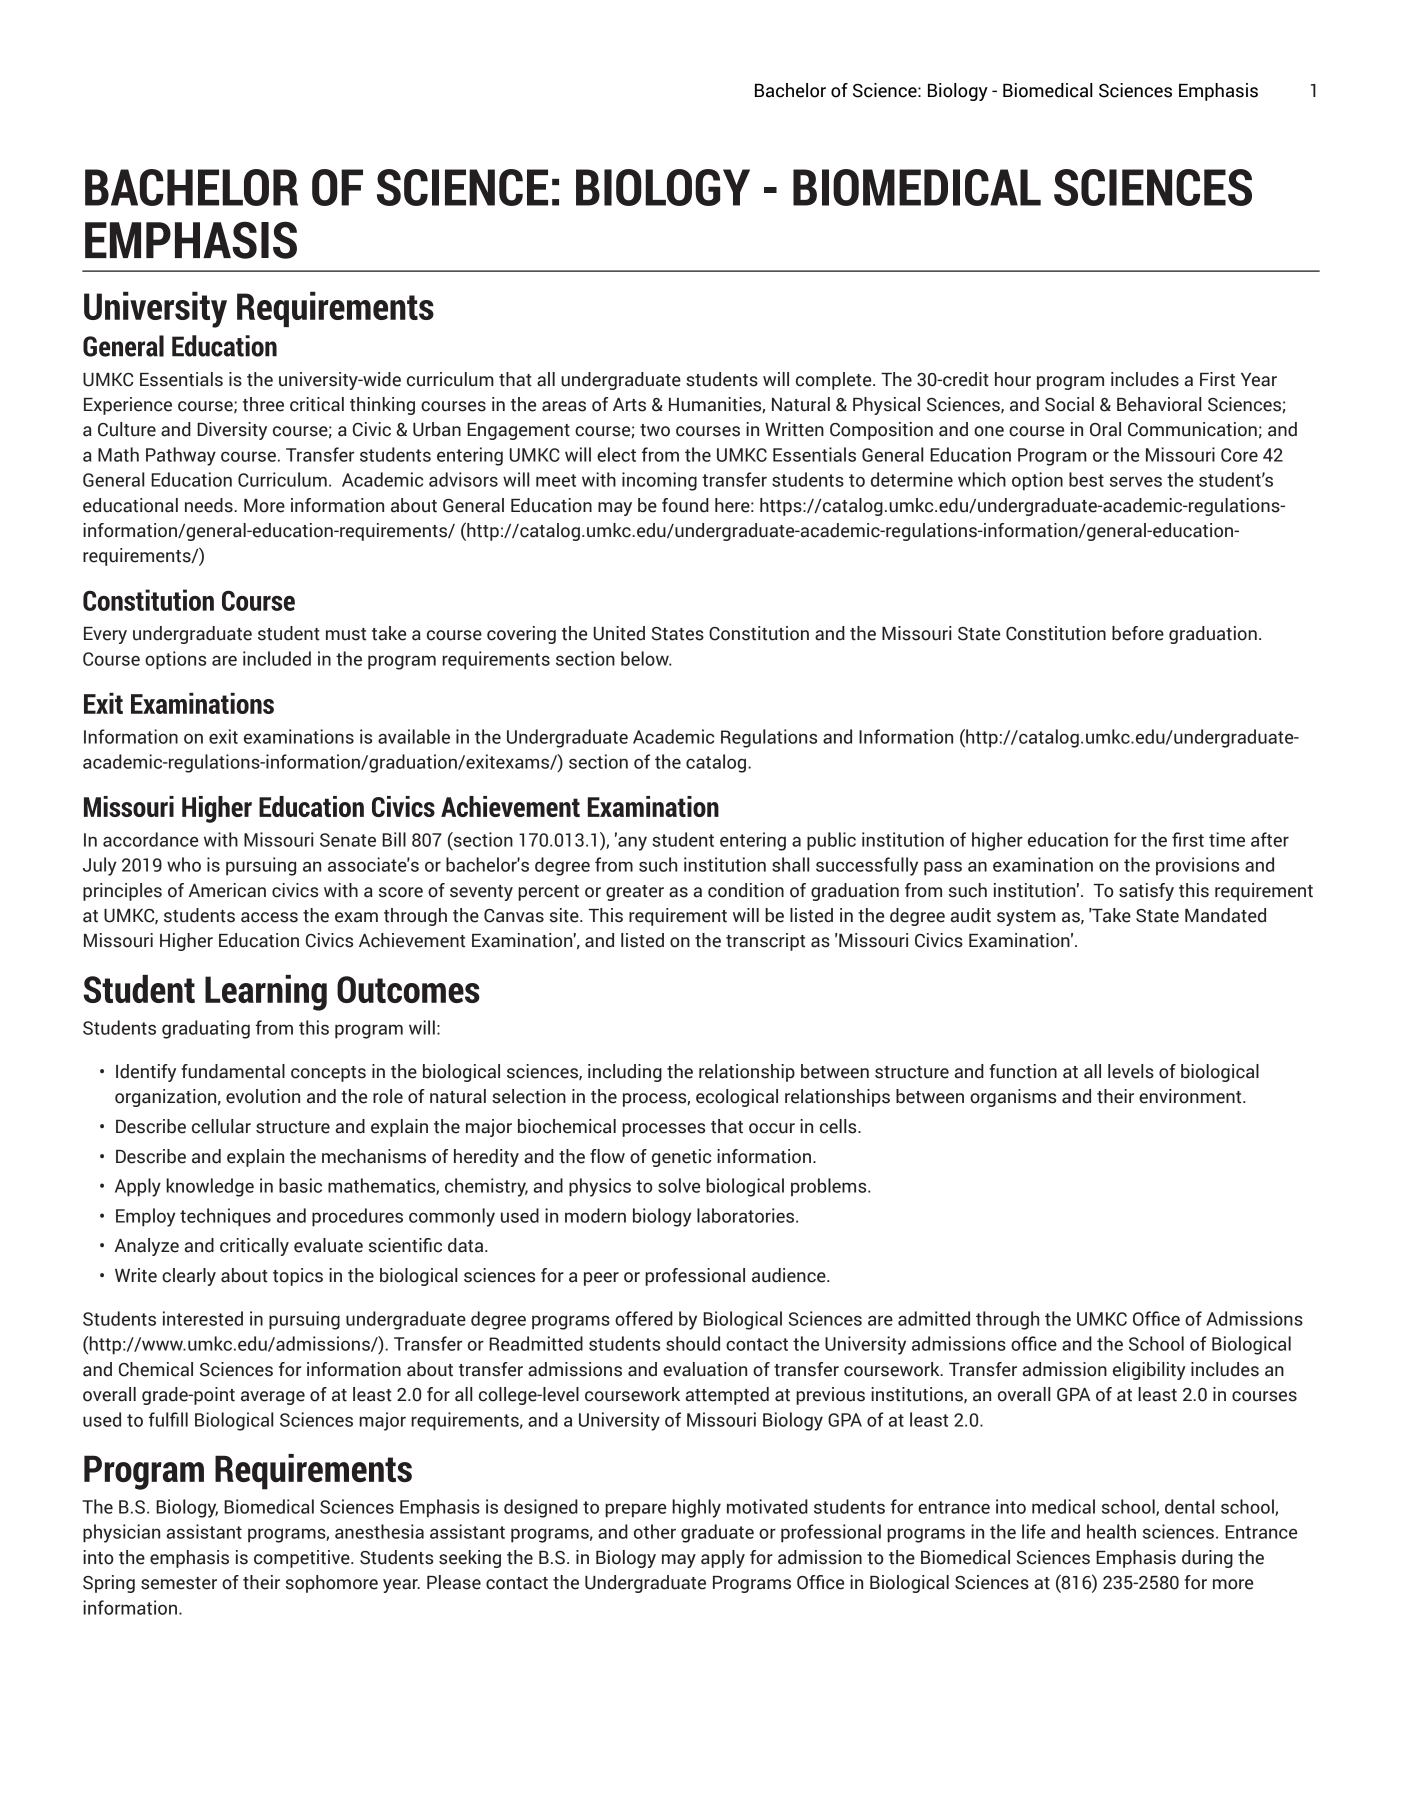 Image resolution: width=1402 pixels, height=1815 pixels. What do you see at coordinates (1149, 1371) in the screenshot?
I see `eligibility` at bounding box center [1149, 1371].
